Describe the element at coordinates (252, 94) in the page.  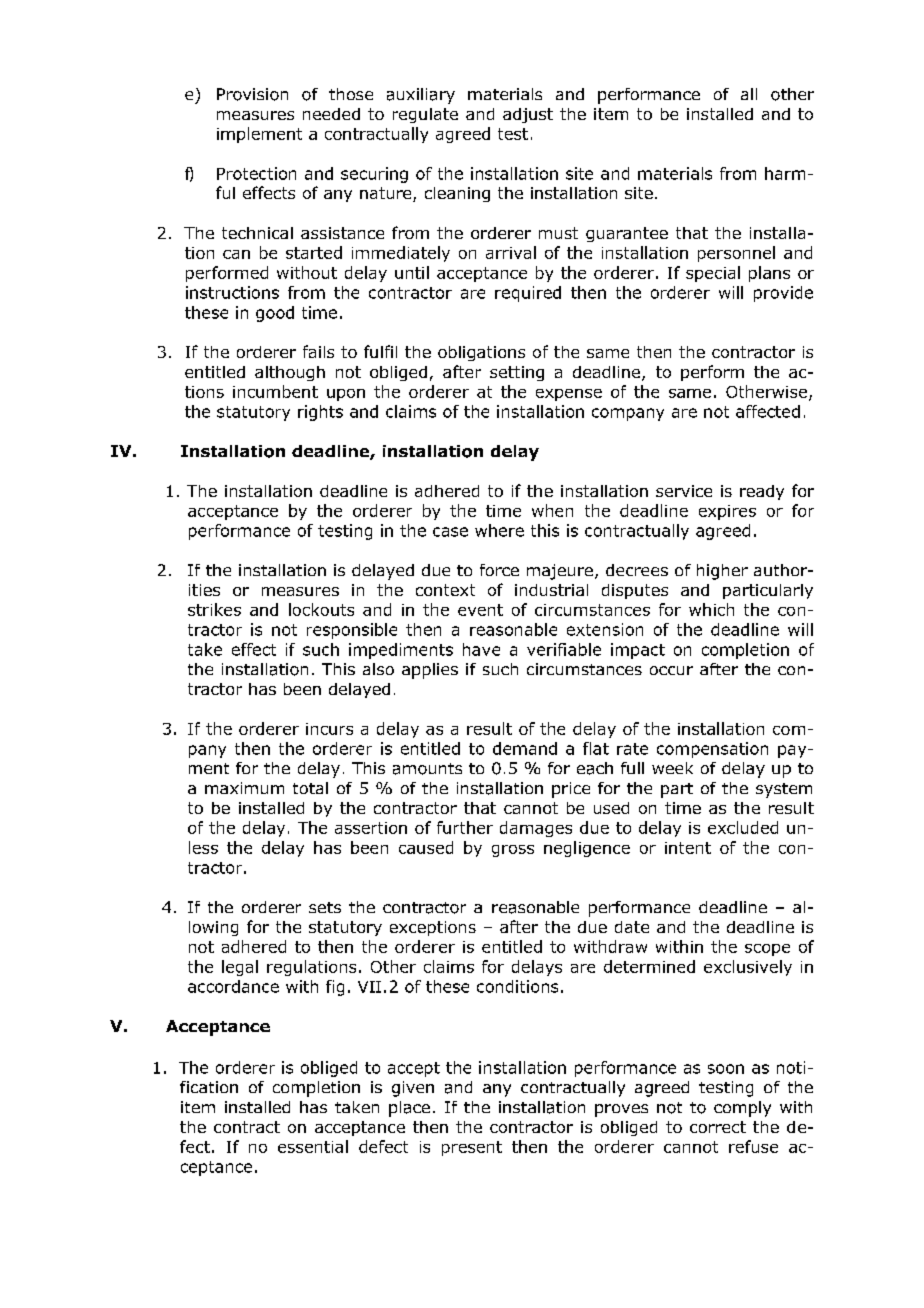
I see `Provision` at that location.
